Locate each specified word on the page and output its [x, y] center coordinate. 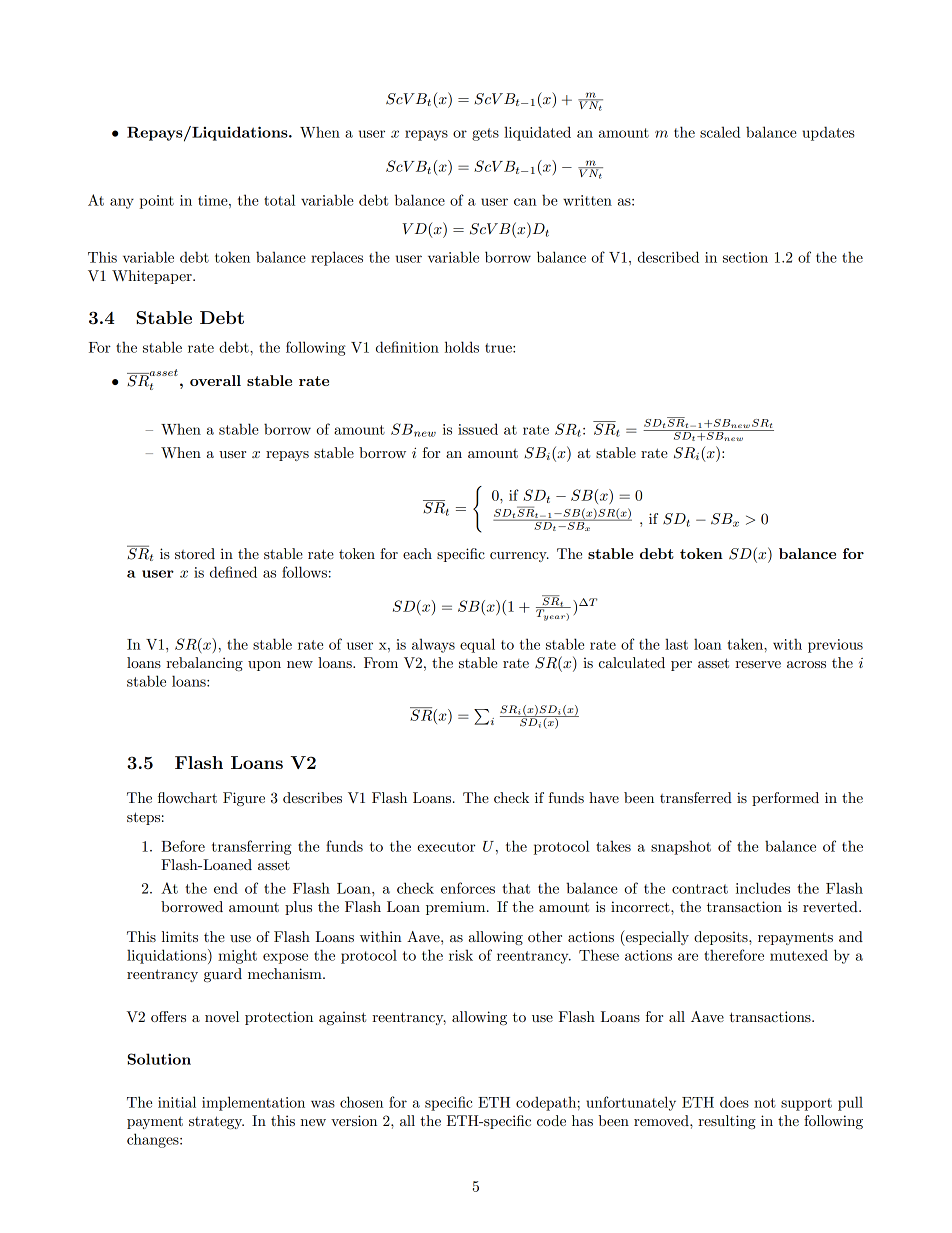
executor [446, 847]
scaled [720, 132]
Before [183, 846]
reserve [758, 664]
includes [763, 888]
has [582, 1120]
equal [477, 645]
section [745, 257]
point [156, 202]
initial [177, 1102]
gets [485, 134]
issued [478, 429]
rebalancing [204, 664]
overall [215, 380]
